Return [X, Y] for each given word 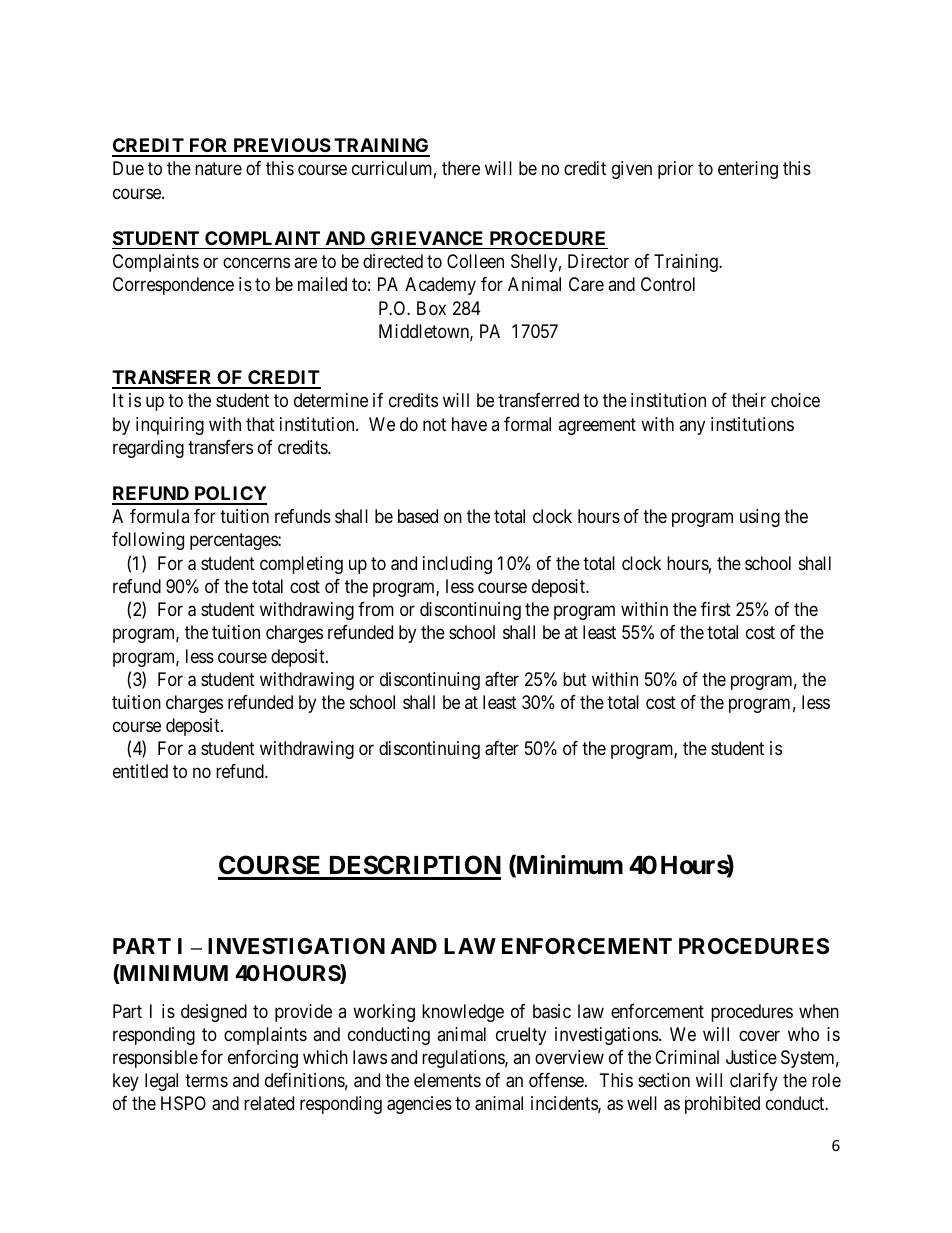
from [376, 609]
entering [748, 170]
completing [301, 565]
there [461, 168]
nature [218, 169]
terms [206, 1080]
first [716, 609]
